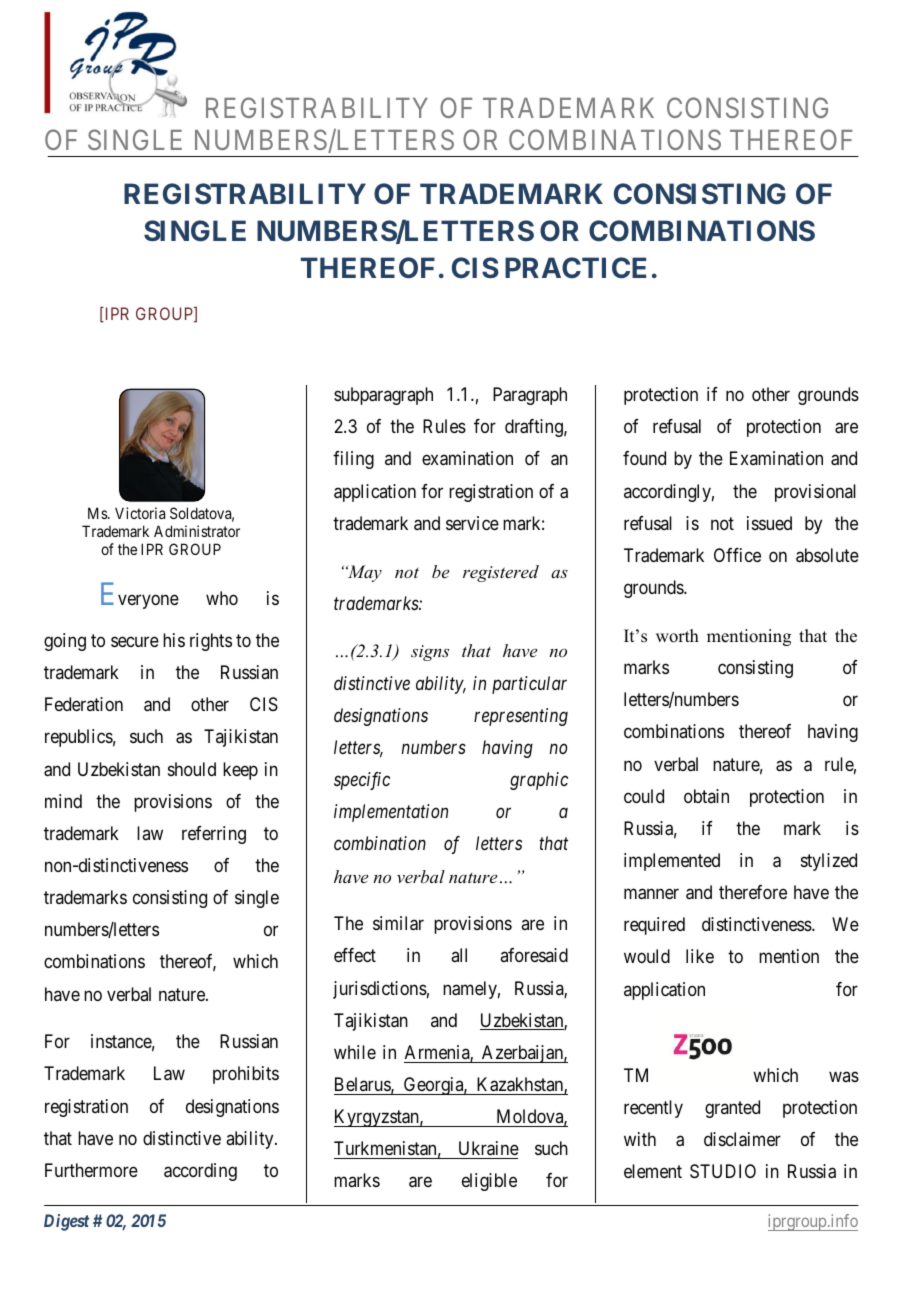 Image resolution: width=924 pixels, height=1308 pixels. Describe the element at coordinates (91, 1170) in the image. I see `Furthermore` at that location.
